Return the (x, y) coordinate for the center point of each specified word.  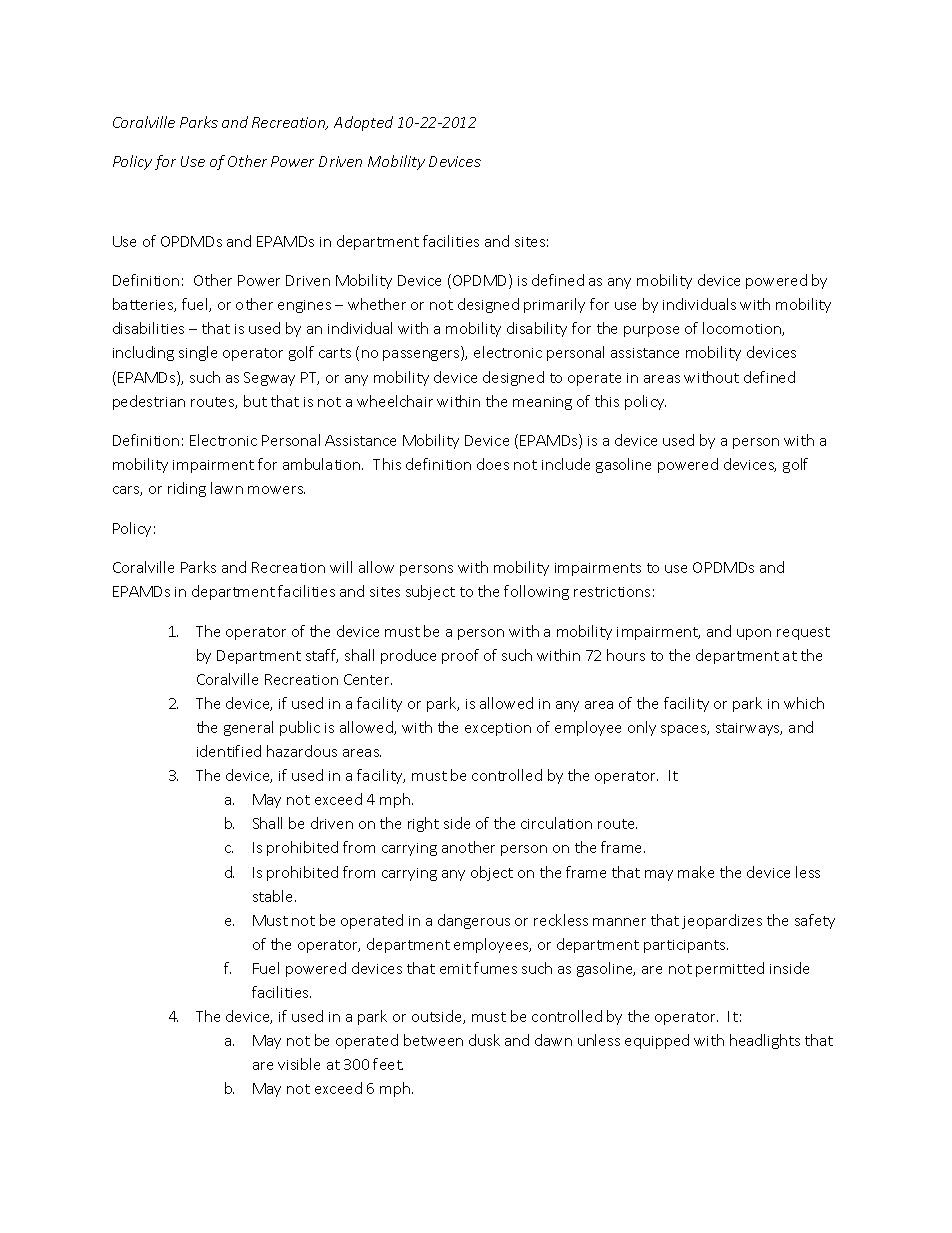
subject (430, 592)
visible (299, 1064)
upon (754, 634)
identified (229, 751)
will (341, 567)
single (198, 353)
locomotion (743, 329)
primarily (554, 305)
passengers (422, 355)
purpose (651, 331)
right (423, 824)
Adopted (363, 123)
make (696, 872)
